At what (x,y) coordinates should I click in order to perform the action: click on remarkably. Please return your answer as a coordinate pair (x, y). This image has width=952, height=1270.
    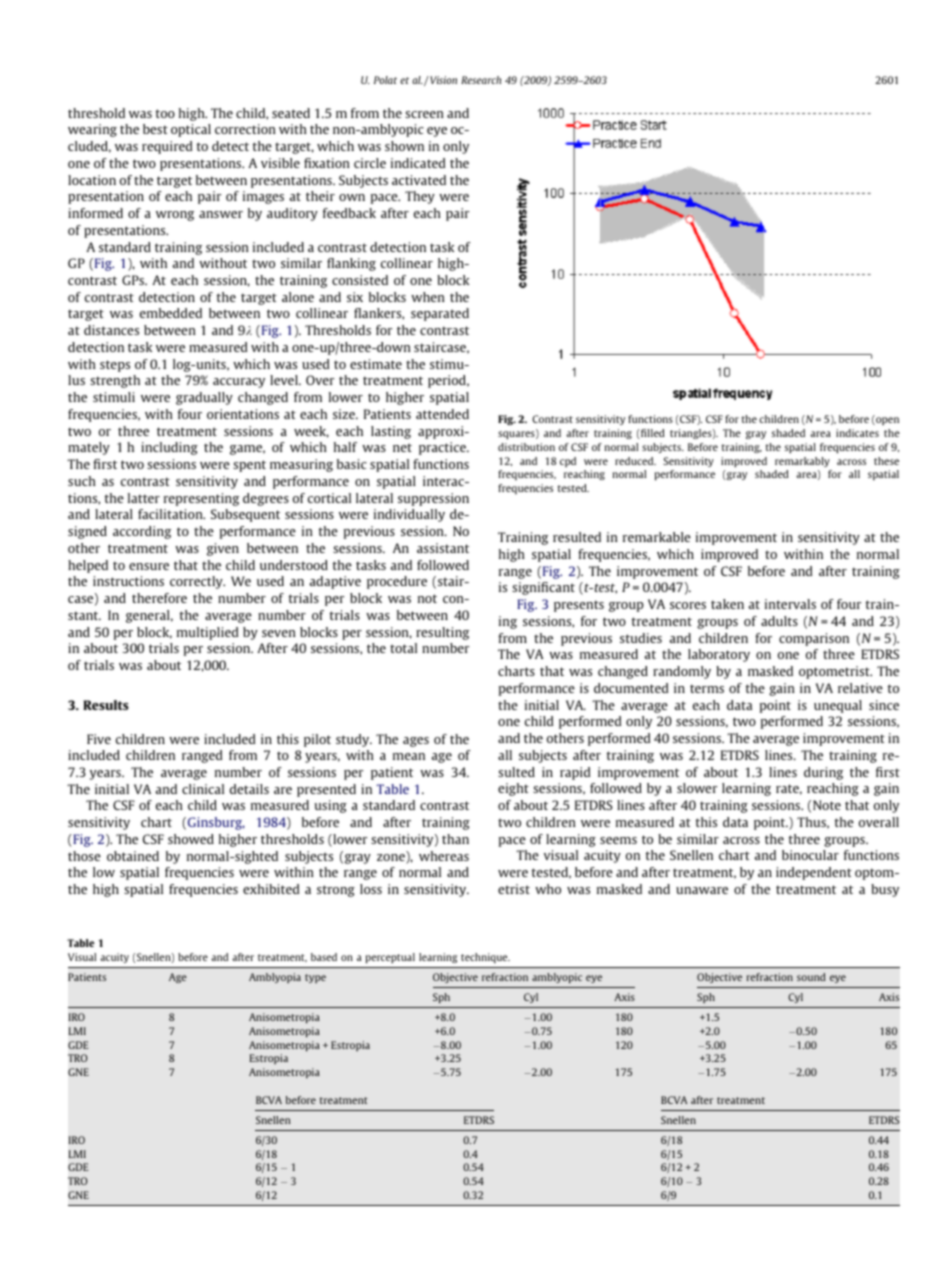
    Looking at the image, I should click on (802, 462).
